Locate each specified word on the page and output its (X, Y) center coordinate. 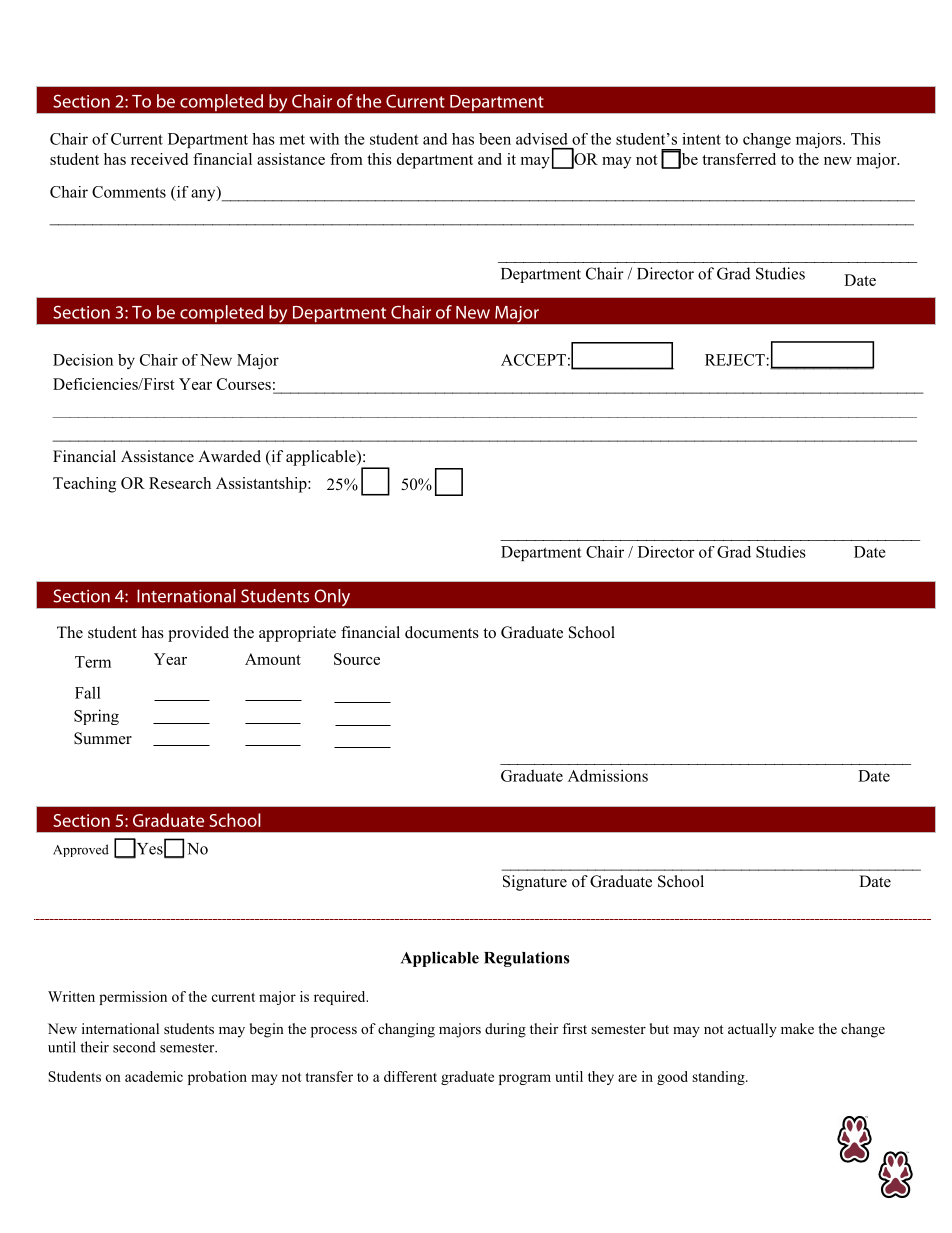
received (159, 159)
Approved (81, 850)
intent (701, 139)
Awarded (229, 456)
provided (198, 634)
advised (542, 139)
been (495, 139)
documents (442, 632)
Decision (83, 360)
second (134, 1047)
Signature (535, 883)
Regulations (527, 959)
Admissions (608, 775)
